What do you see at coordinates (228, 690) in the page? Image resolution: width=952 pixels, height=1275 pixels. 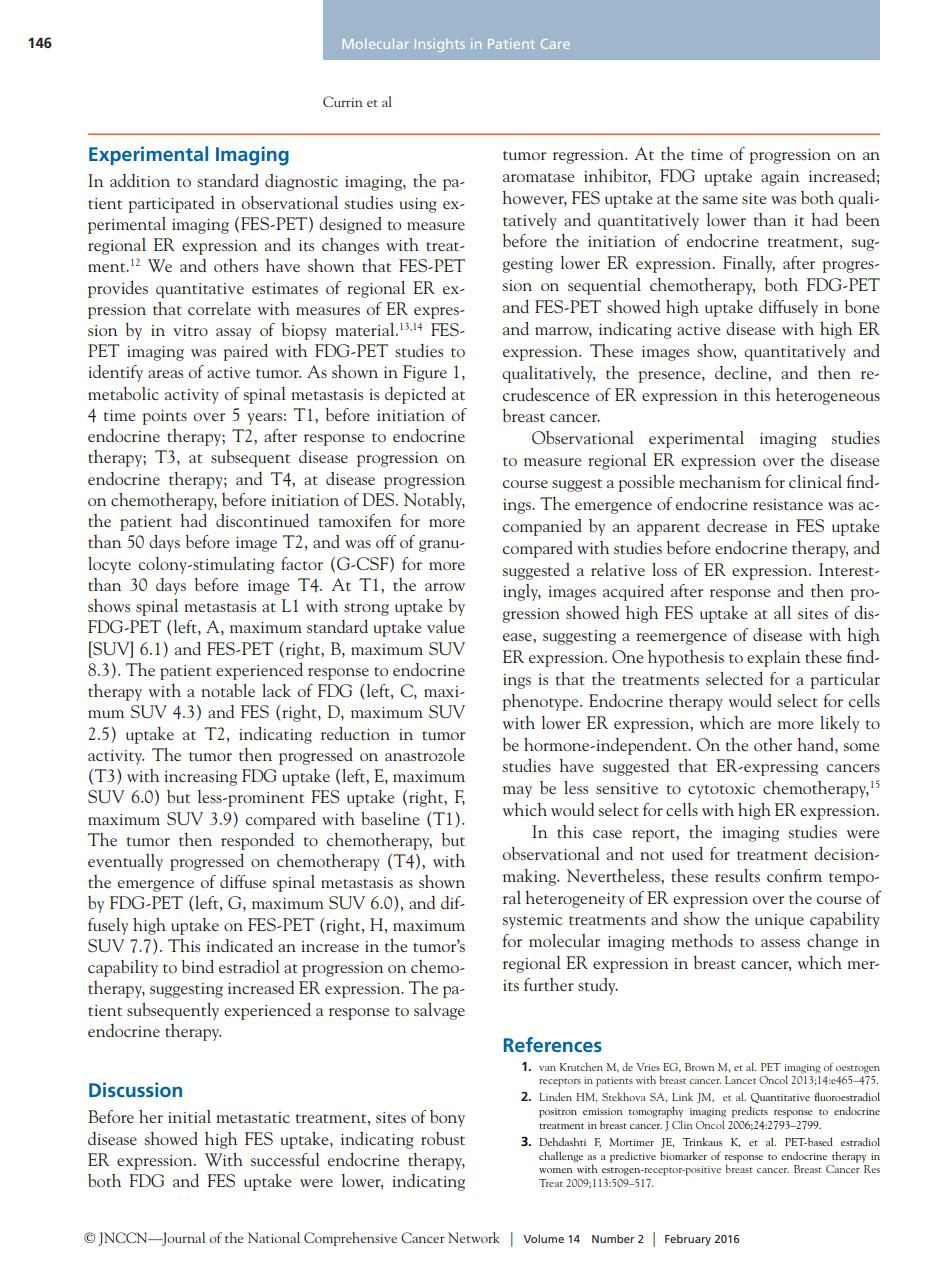 I see `notable` at bounding box center [228, 690].
